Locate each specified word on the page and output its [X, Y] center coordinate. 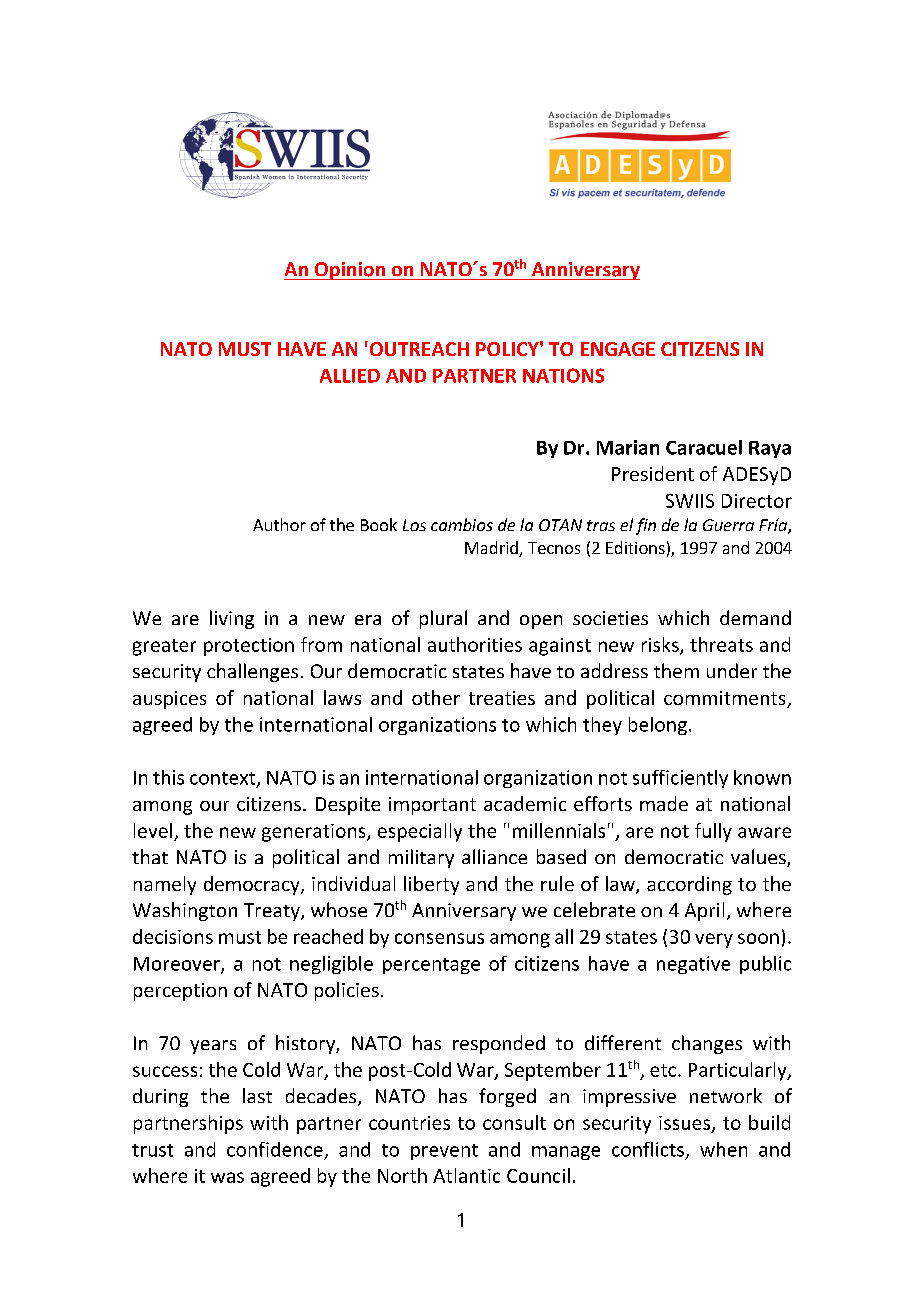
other [436, 697]
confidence [275, 1149]
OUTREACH [418, 348]
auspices [169, 700]
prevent [444, 1152]
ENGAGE [618, 349]
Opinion [349, 271]
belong [658, 726]
